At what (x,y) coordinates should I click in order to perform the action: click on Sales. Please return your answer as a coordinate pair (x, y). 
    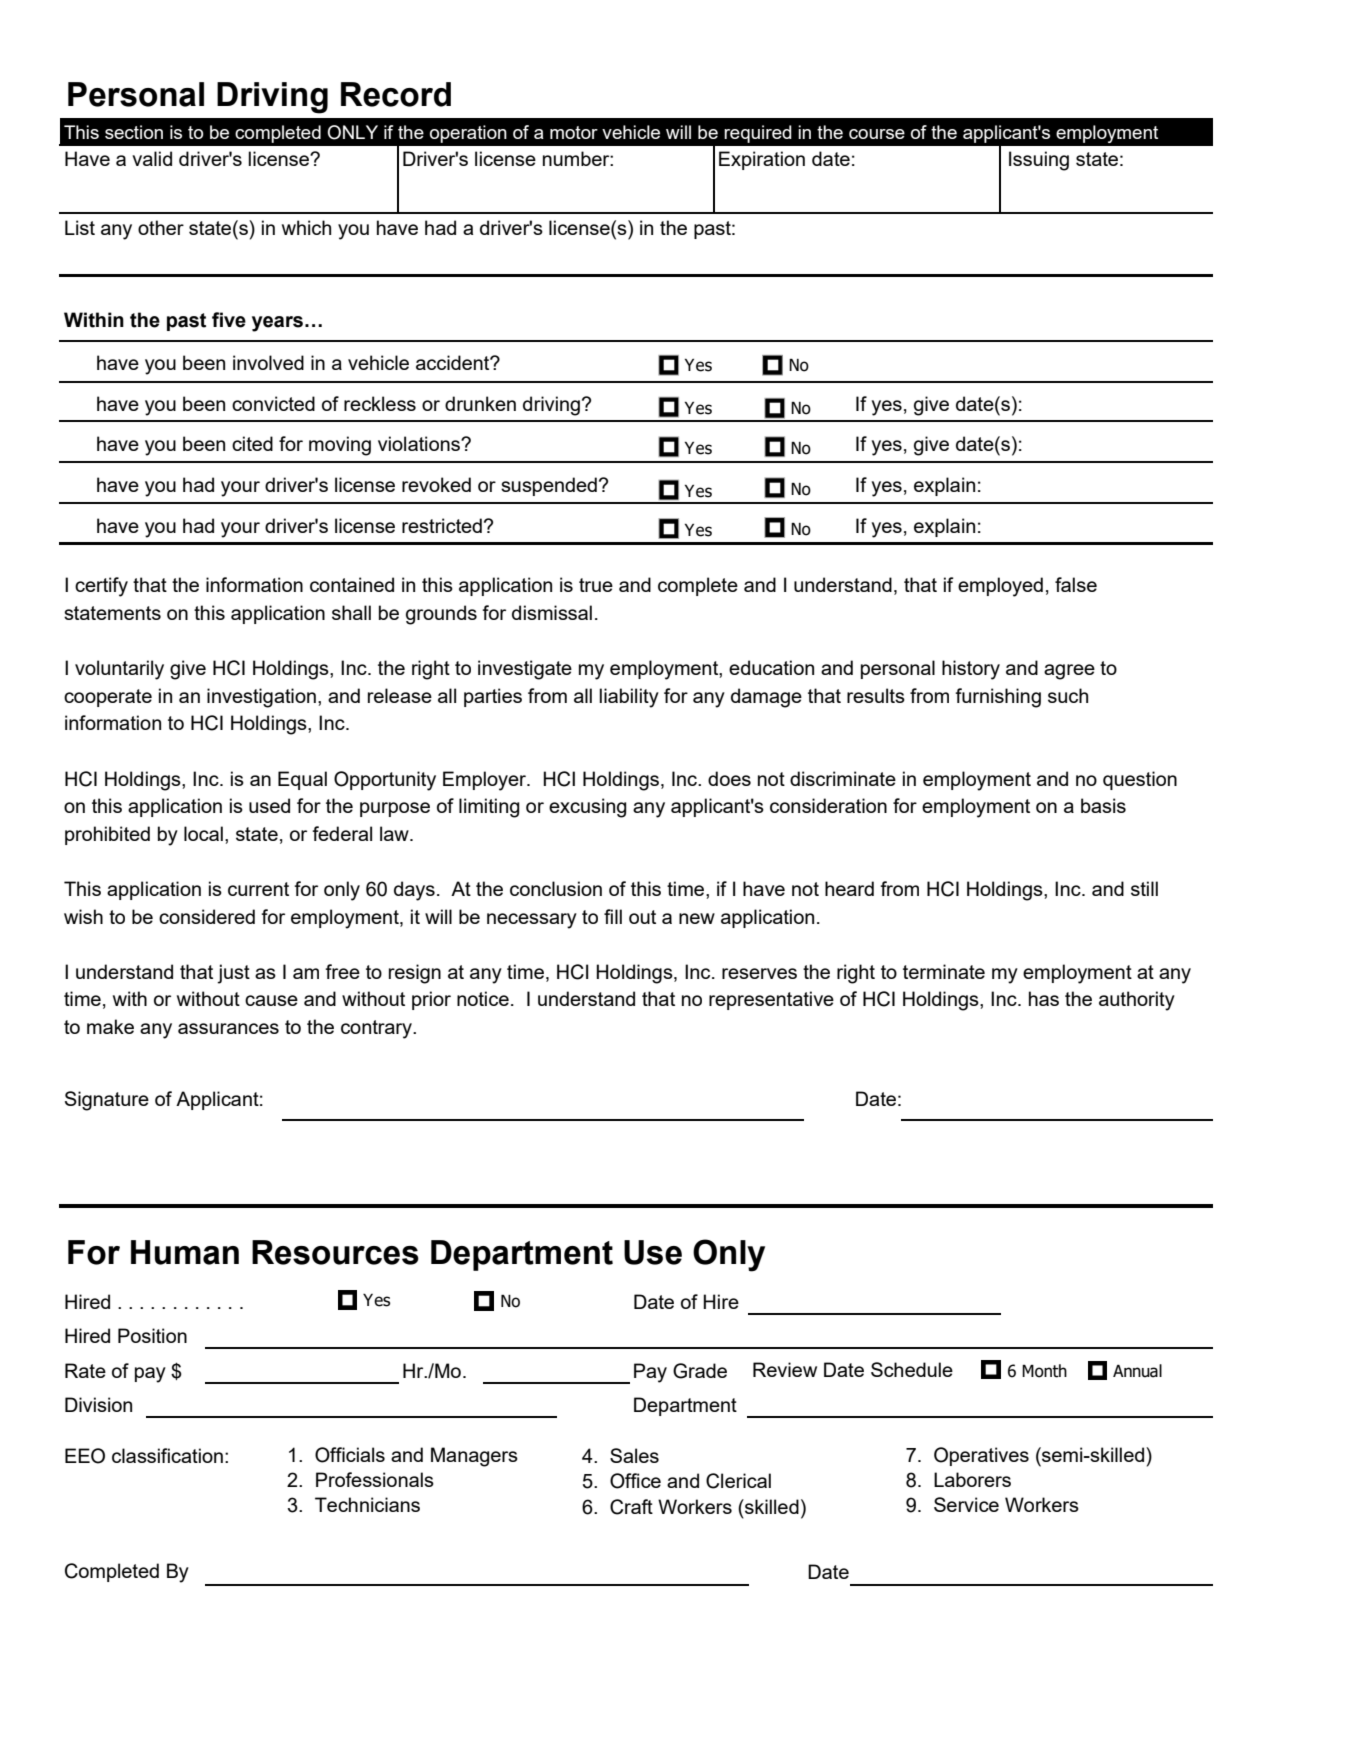
    Looking at the image, I should click on (634, 1455).
